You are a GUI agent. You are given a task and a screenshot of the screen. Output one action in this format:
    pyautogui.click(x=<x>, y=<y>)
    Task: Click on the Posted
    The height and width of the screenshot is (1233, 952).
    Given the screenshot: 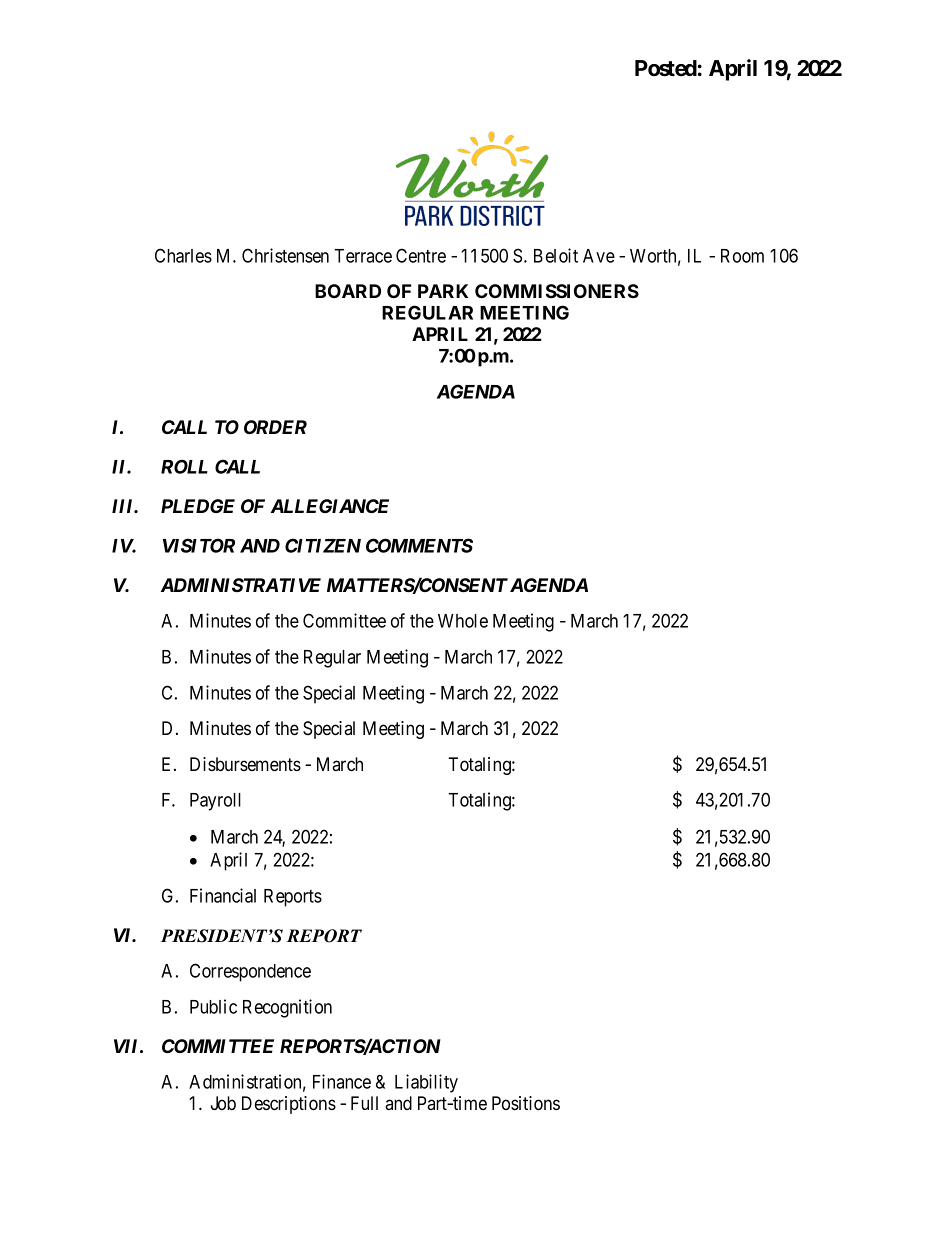 What is the action you would take?
    pyautogui.click(x=666, y=68)
